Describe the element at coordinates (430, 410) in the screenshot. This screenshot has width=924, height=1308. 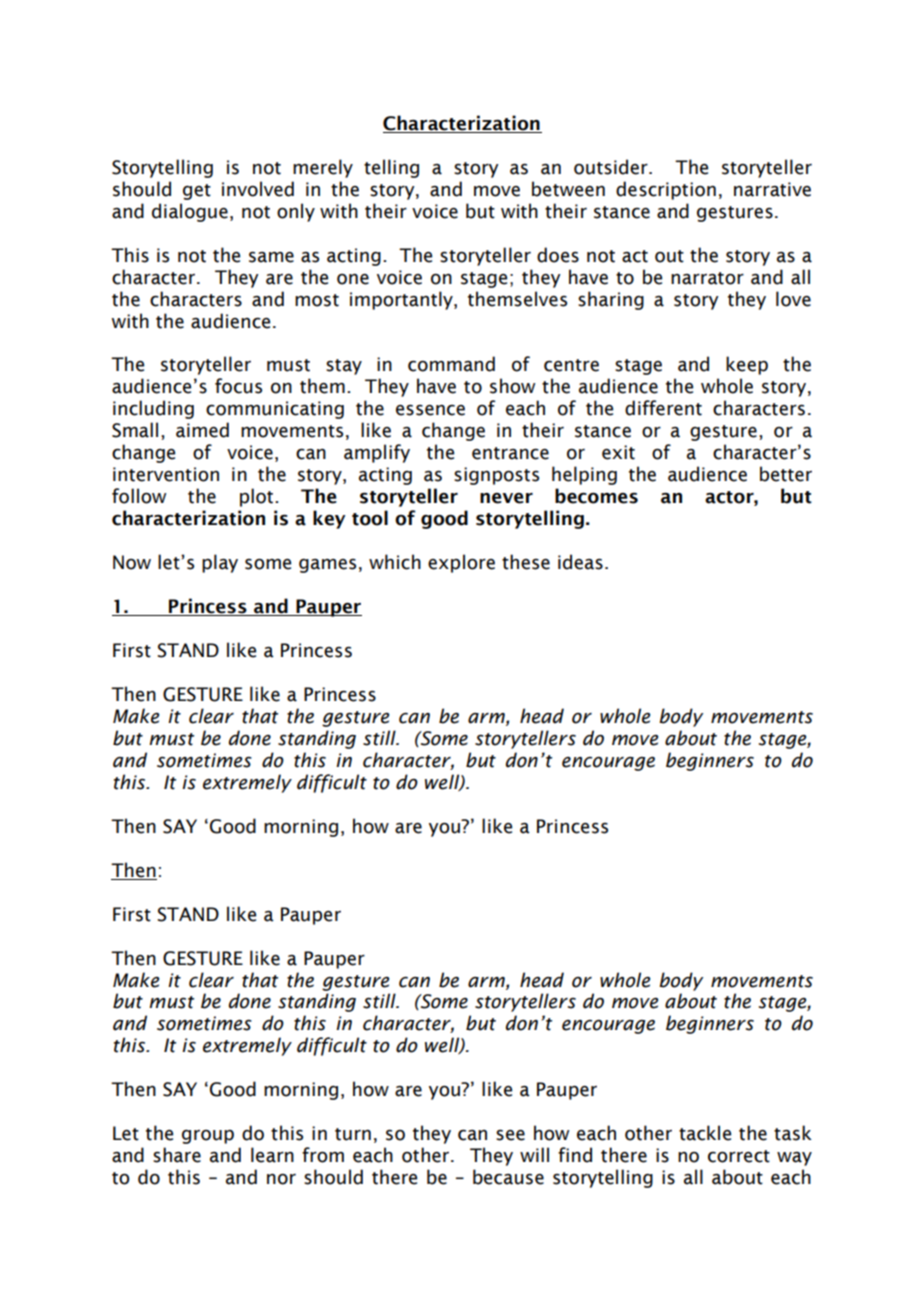
I see `essence` at that location.
